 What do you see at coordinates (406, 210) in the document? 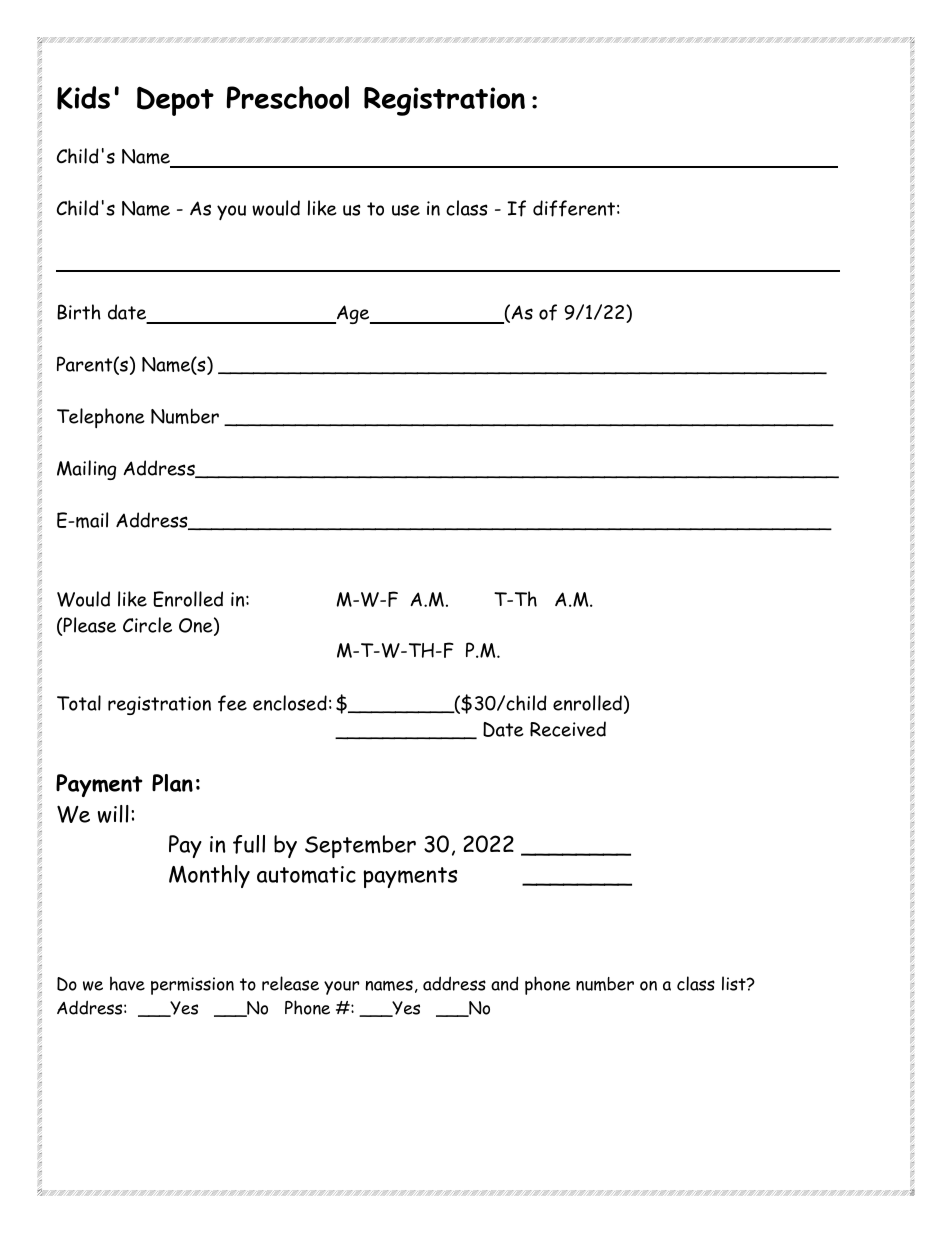
I see `use` at bounding box center [406, 210].
